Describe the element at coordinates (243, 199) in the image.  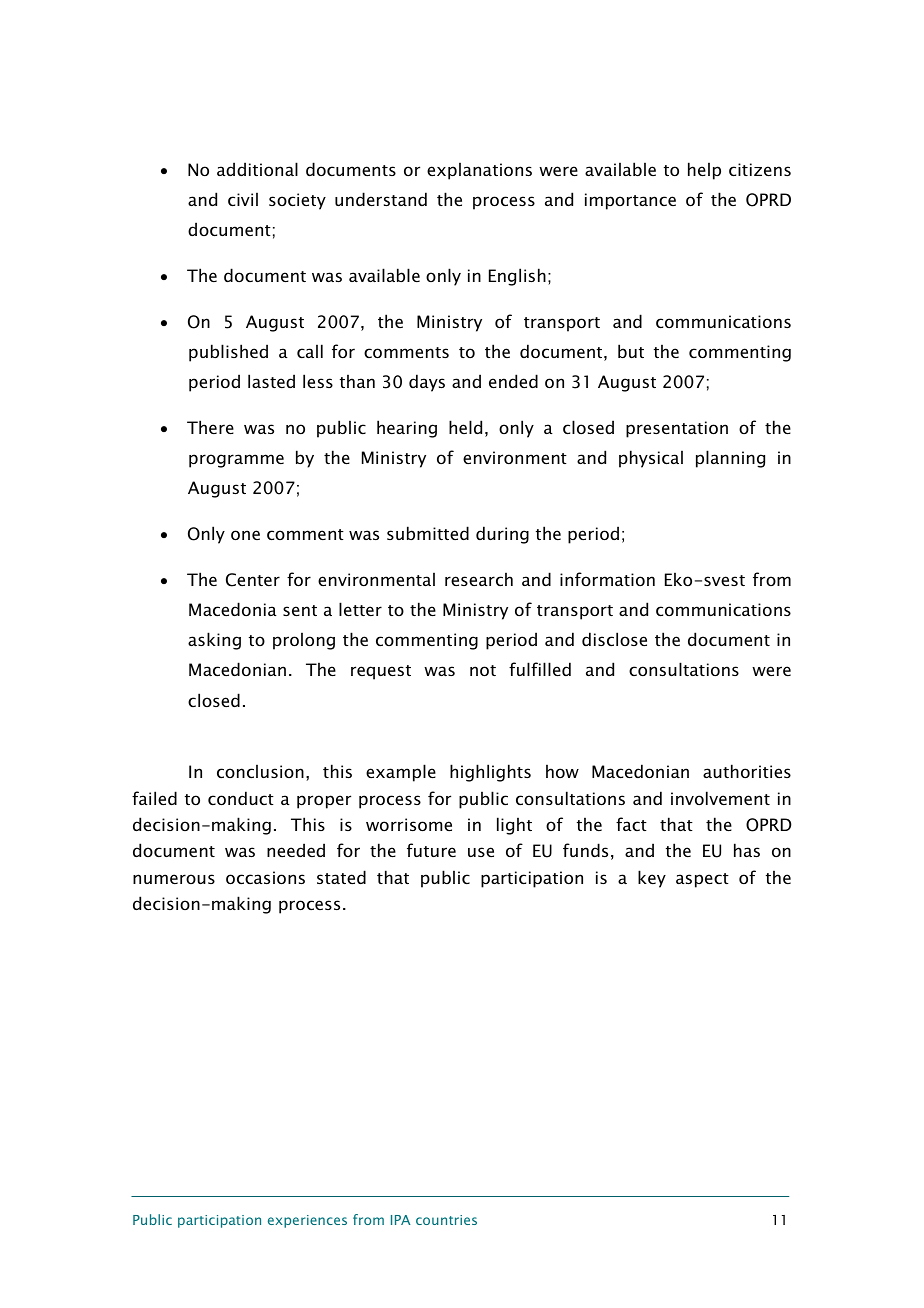
I see `civil` at that location.
